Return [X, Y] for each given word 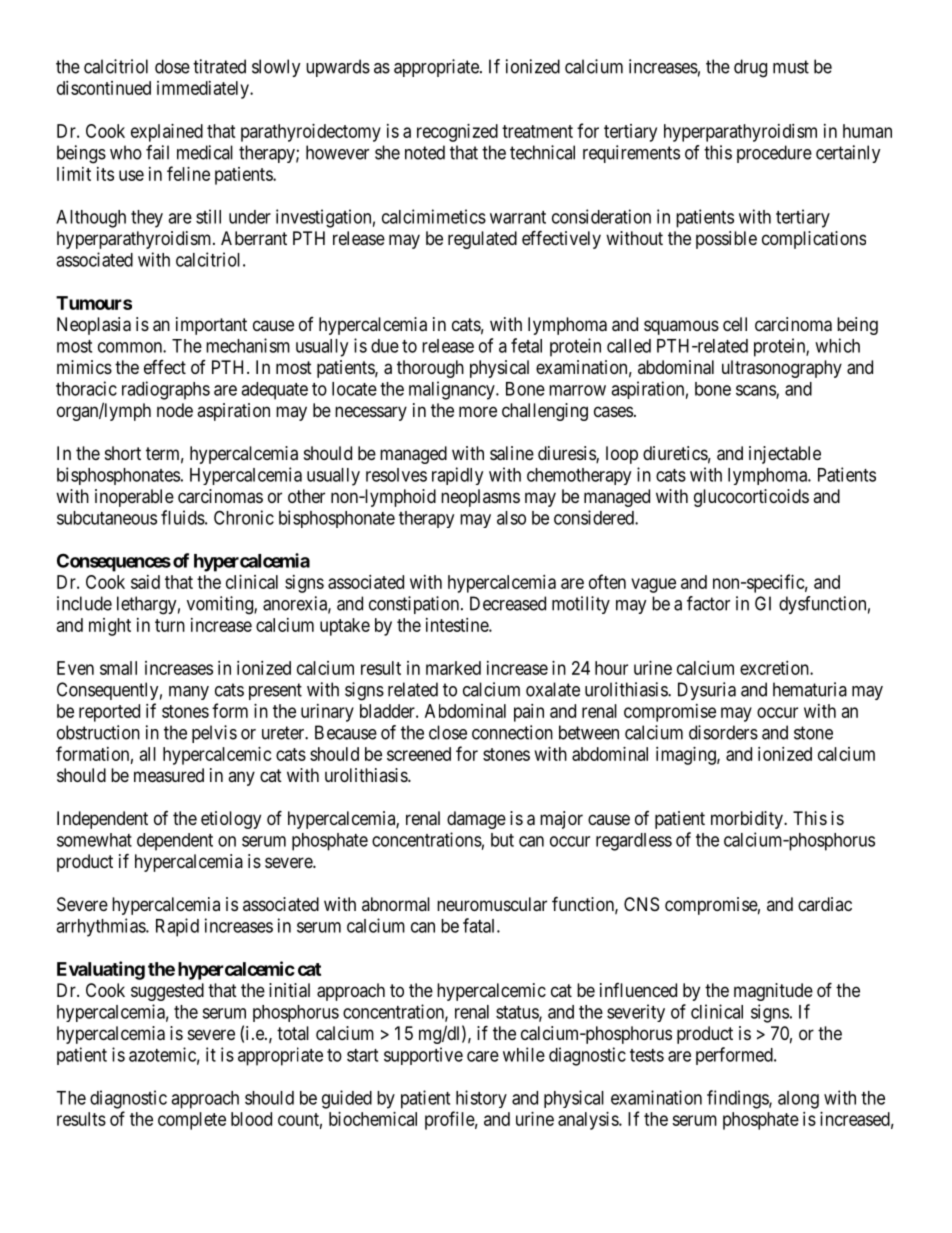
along [798, 1100]
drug [750, 68]
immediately [204, 90]
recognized [457, 133]
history [481, 1099]
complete [192, 1121]
